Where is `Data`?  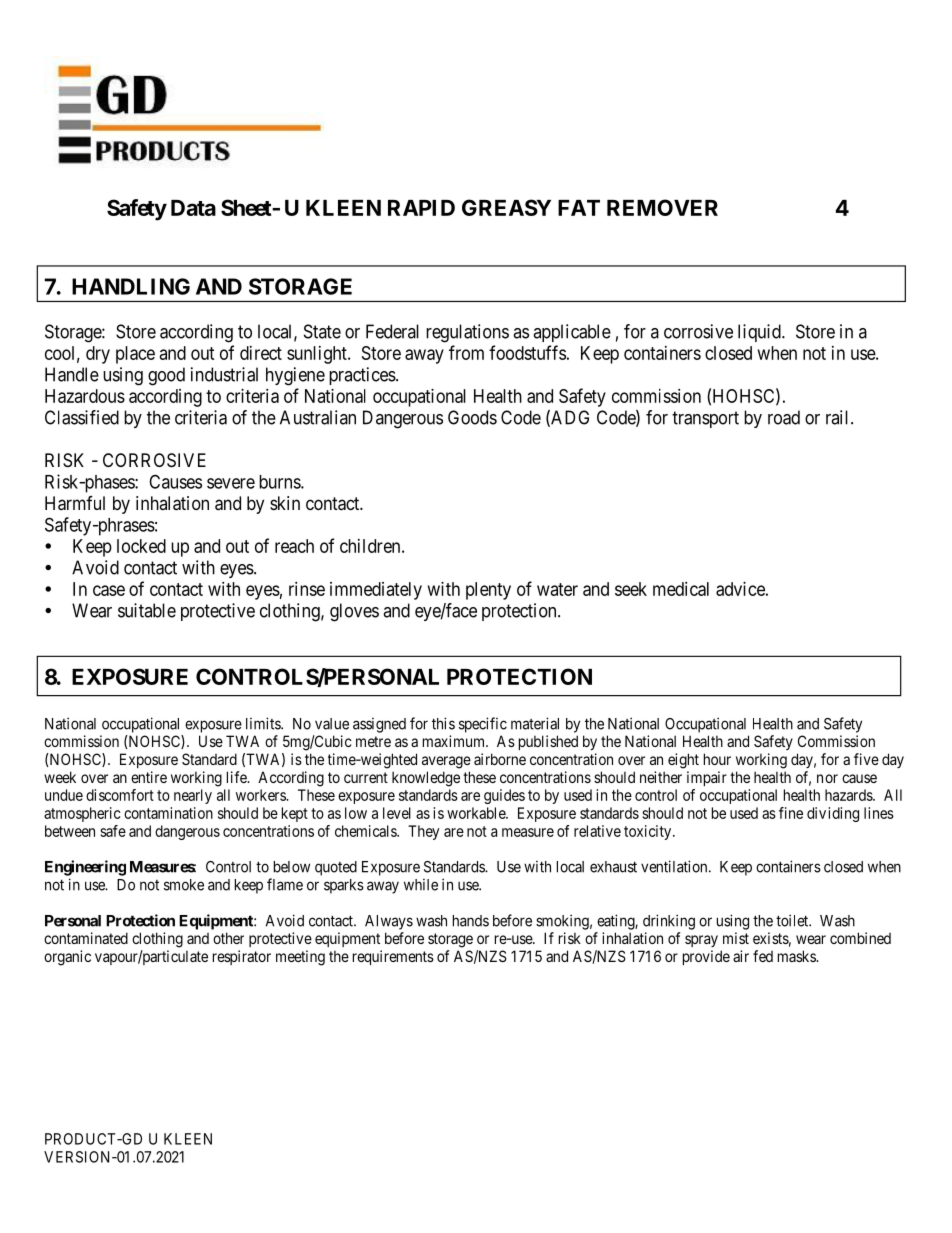 Data is located at coordinates (193, 208).
